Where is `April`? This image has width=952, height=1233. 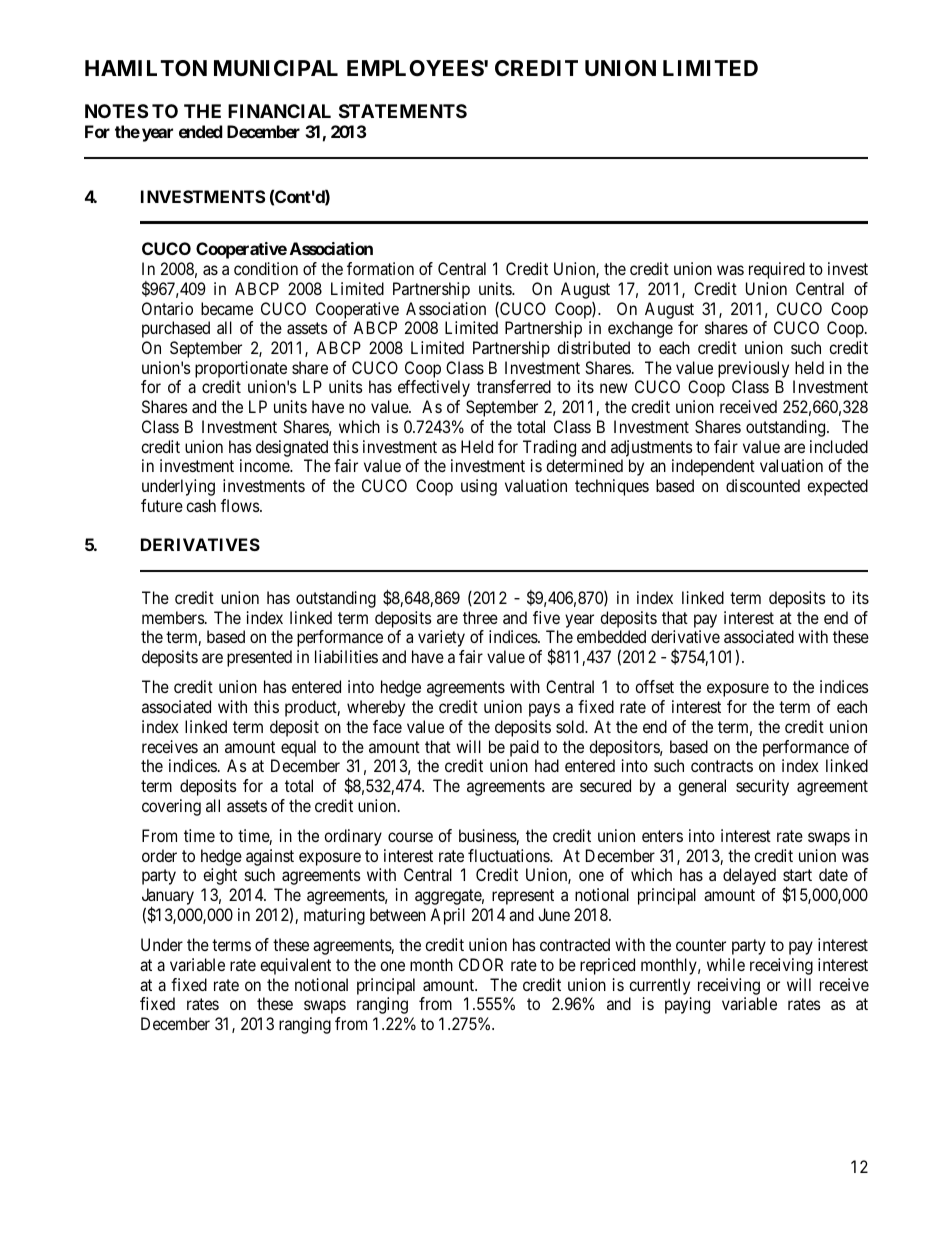
April is located at coordinates (447, 916).
